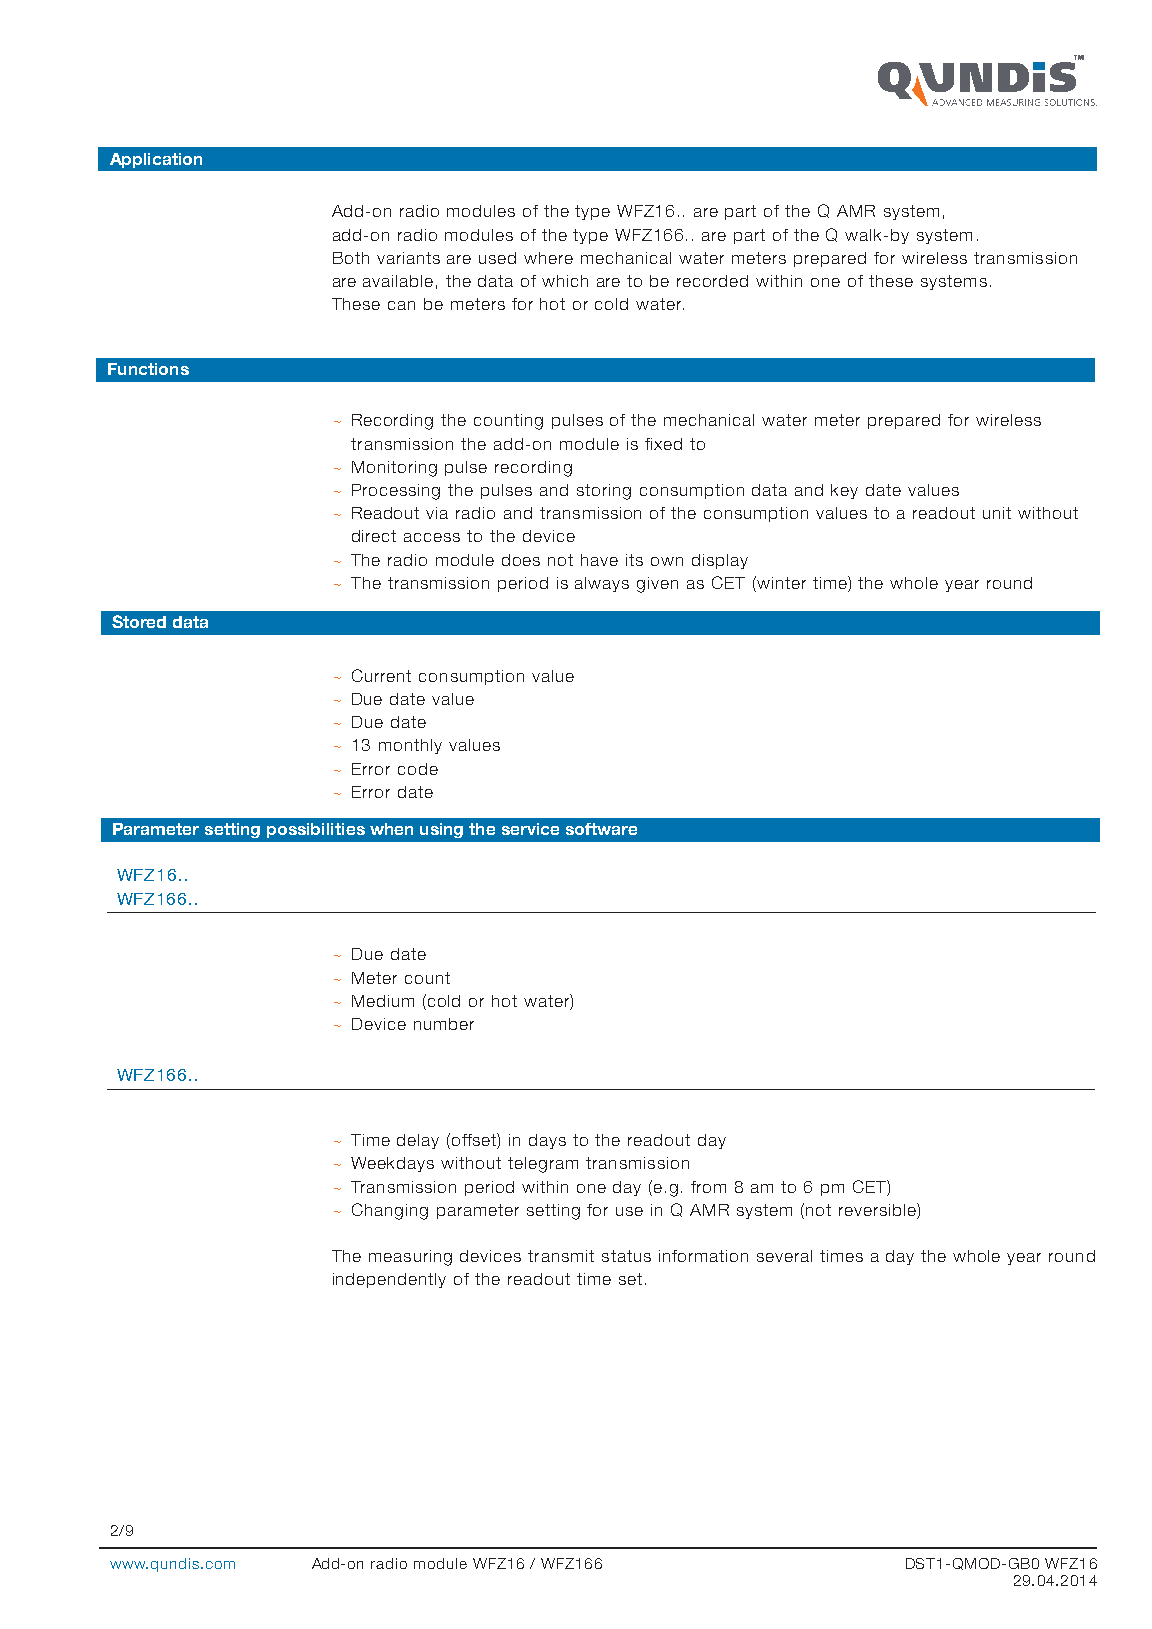 The width and height of the document is (1152, 1629). I want to click on Application, so click(156, 160).
